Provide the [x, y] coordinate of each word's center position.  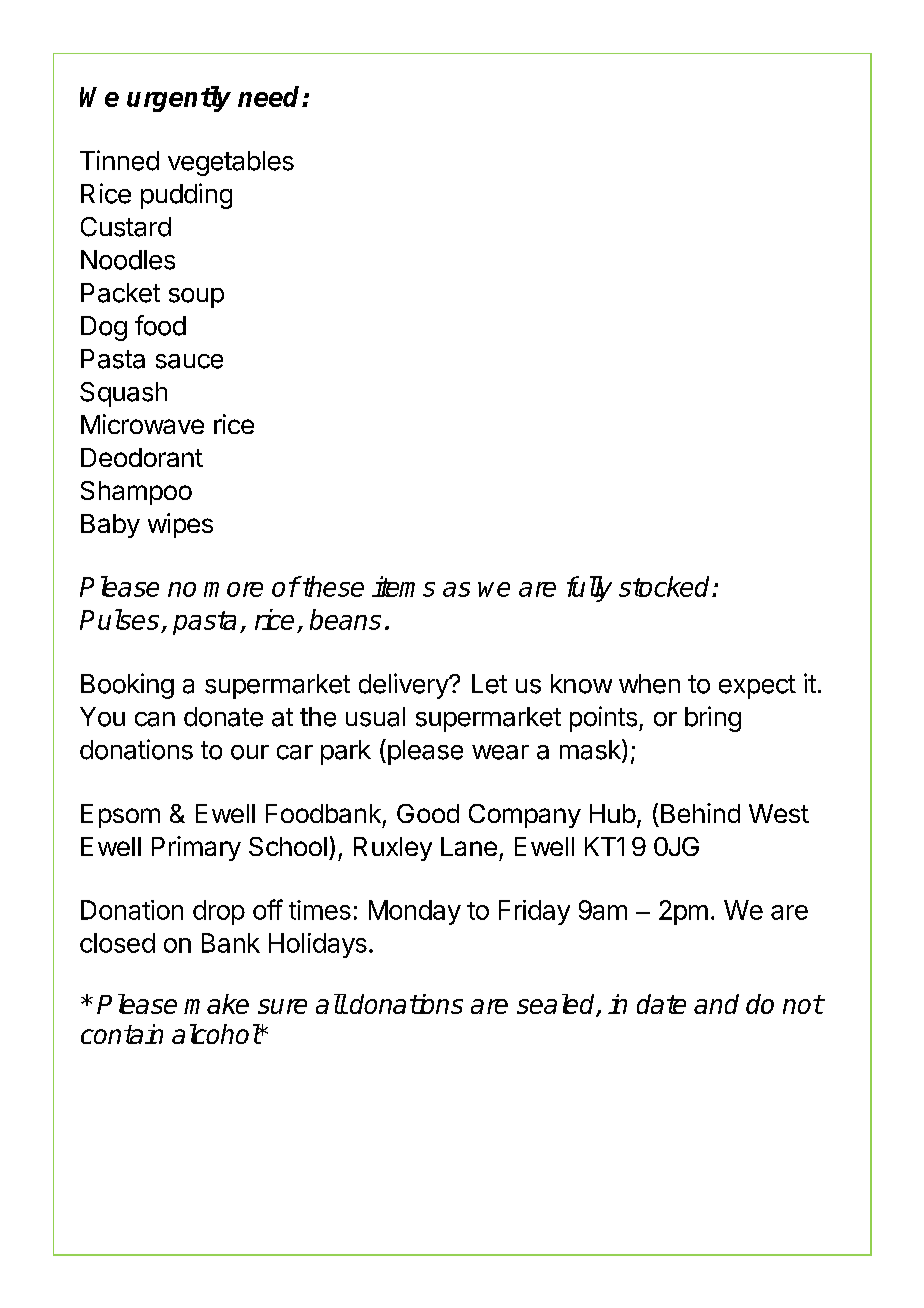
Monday [415, 912]
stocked [666, 586]
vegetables [231, 163]
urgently [179, 99]
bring [713, 719]
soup [196, 298]
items [403, 586]
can [155, 719]
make [216, 1004]
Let [489, 684]
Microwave [142, 424]
